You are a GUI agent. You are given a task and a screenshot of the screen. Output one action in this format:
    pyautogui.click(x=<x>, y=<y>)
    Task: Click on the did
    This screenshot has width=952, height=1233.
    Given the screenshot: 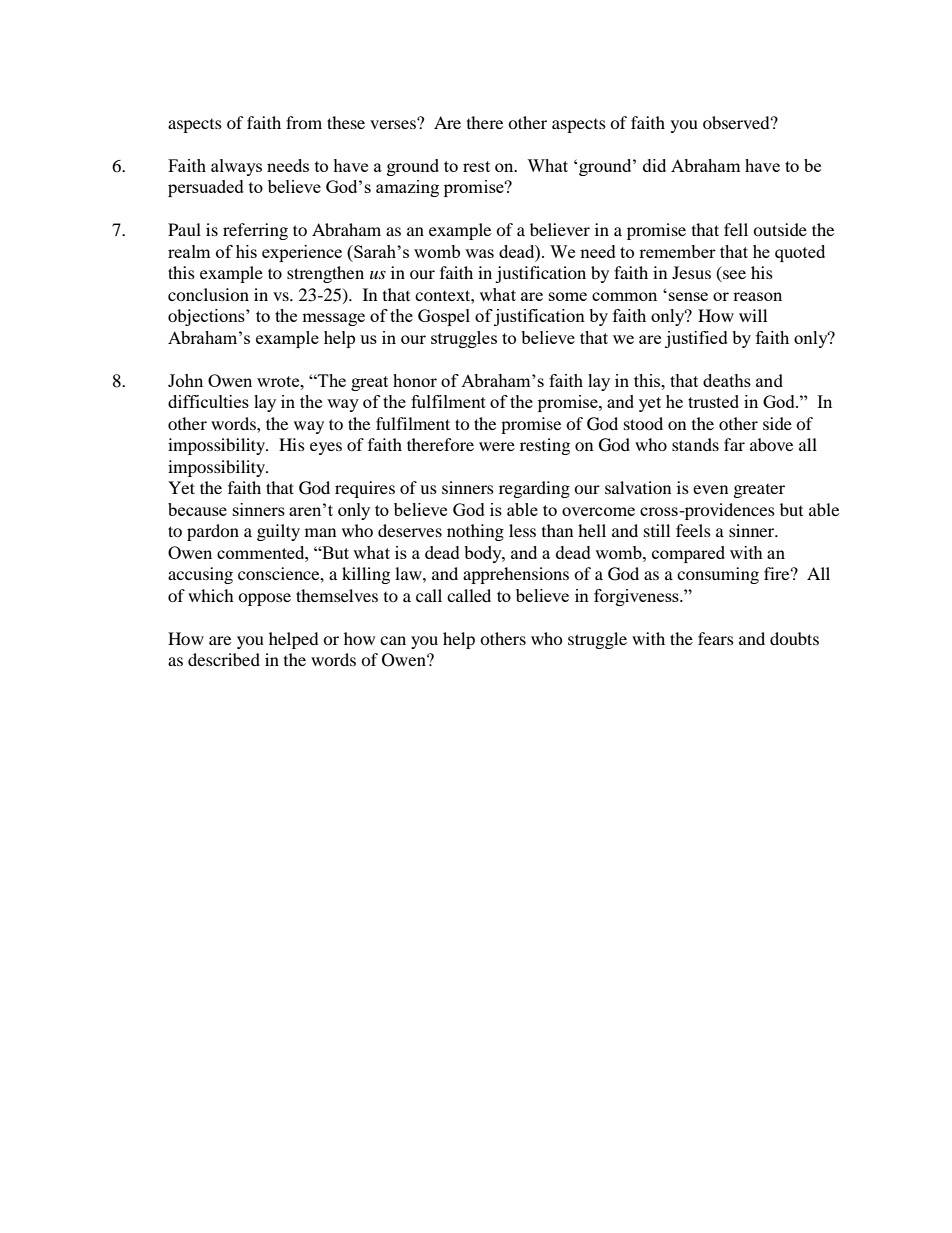 What is the action you would take?
    pyautogui.click(x=654, y=165)
